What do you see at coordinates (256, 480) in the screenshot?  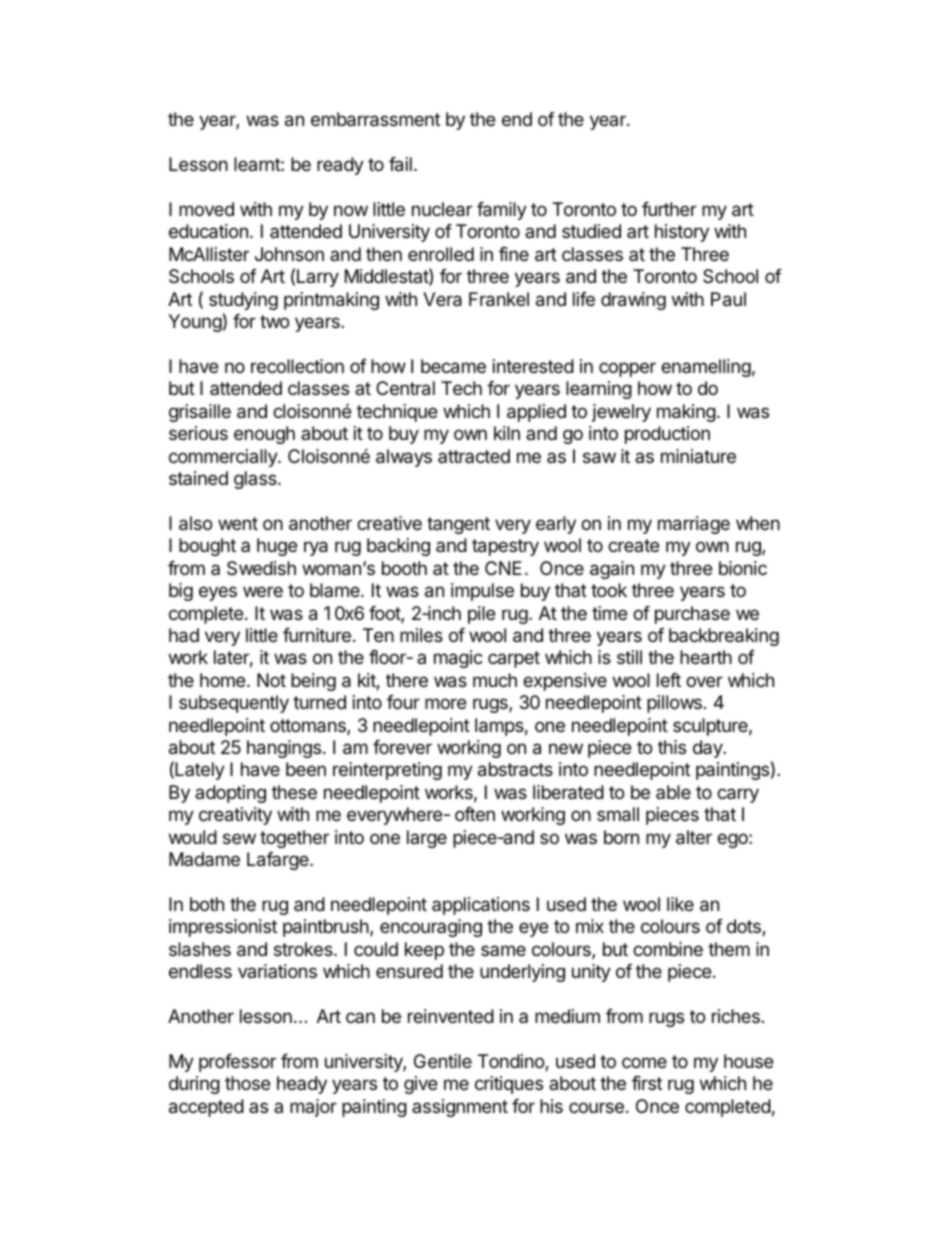 I see `glass` at bounding box center [256, 480].
